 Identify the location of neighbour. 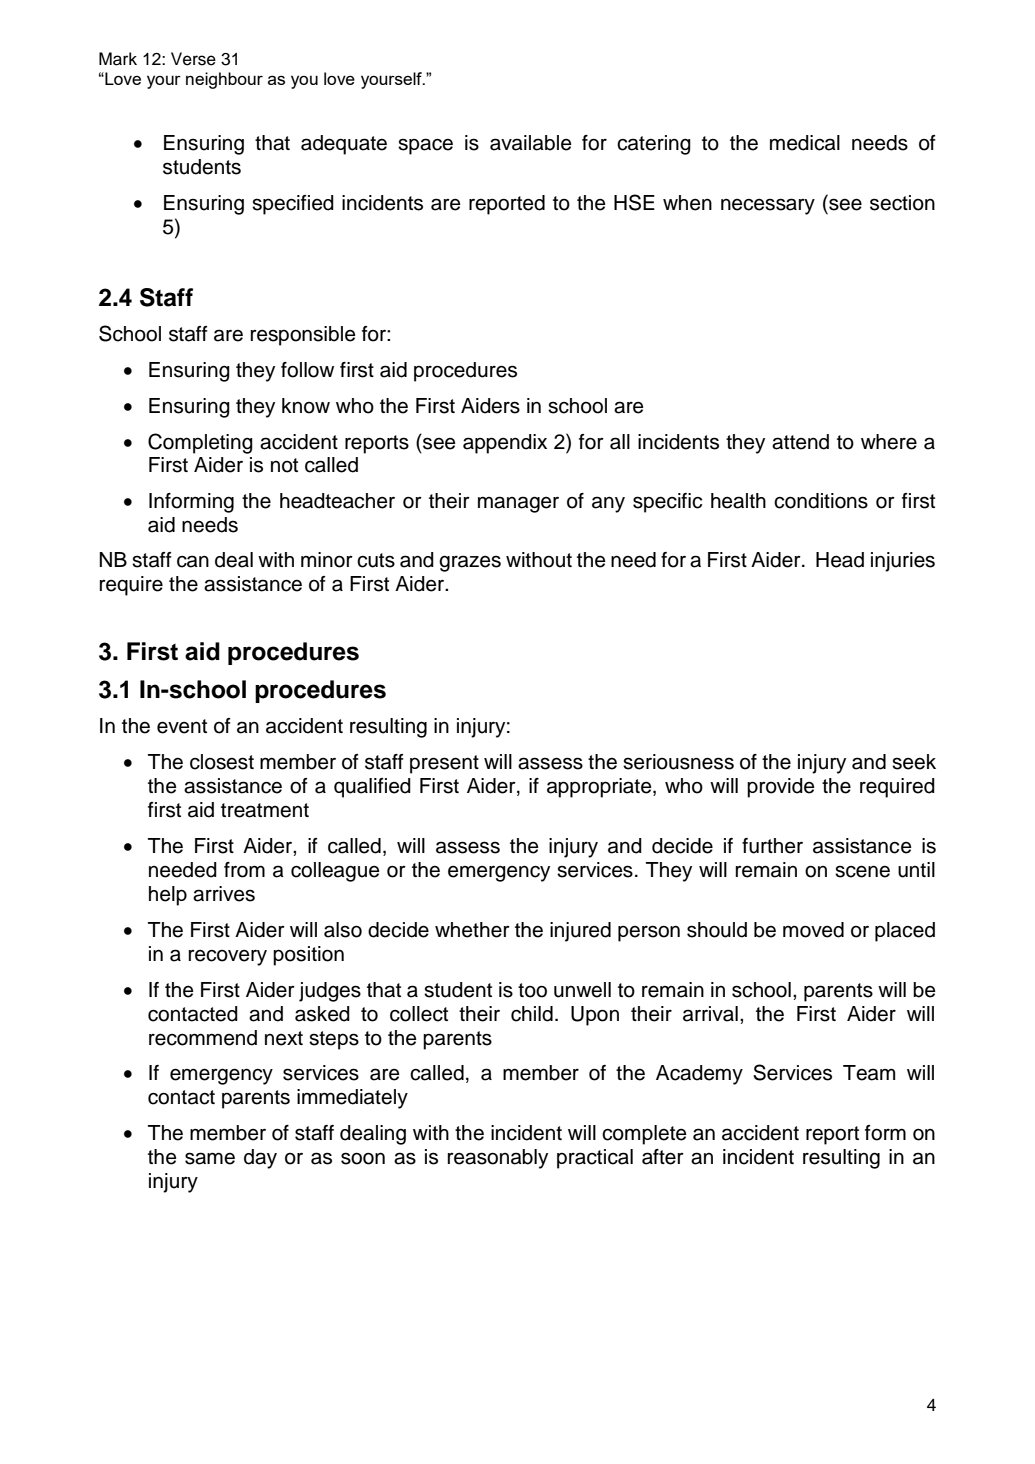
(224, 80).
